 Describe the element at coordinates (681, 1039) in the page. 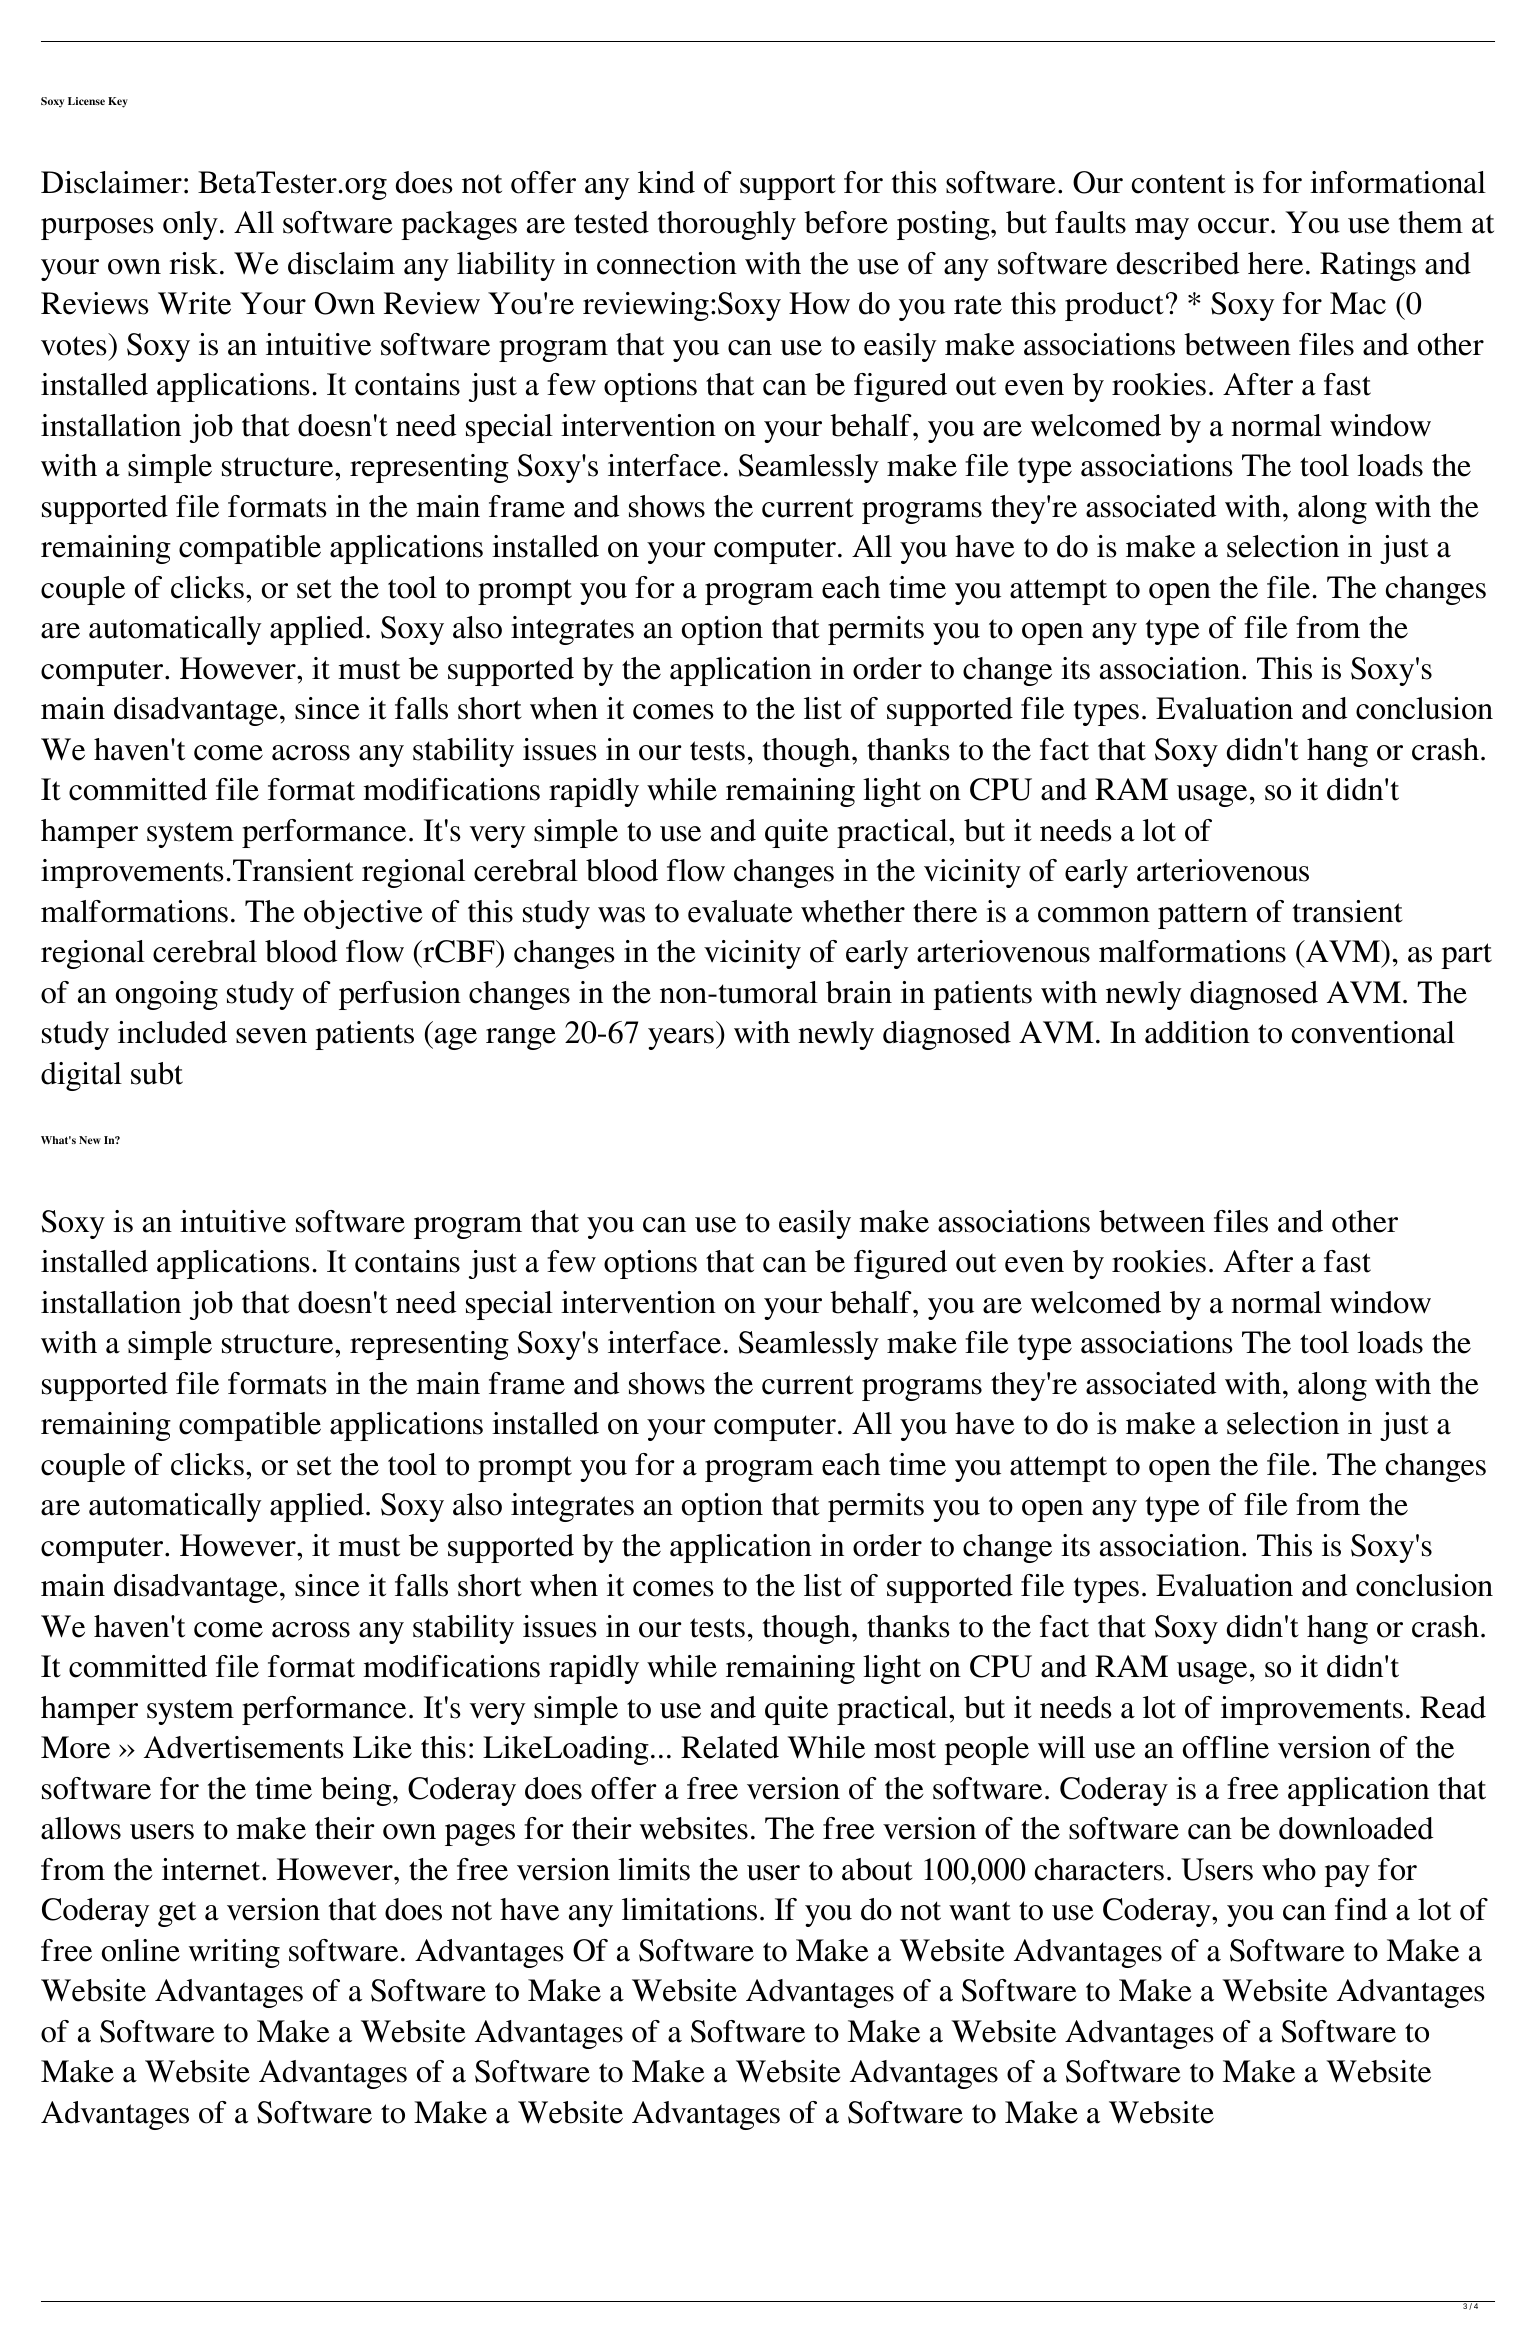

I see `years` at that location.
